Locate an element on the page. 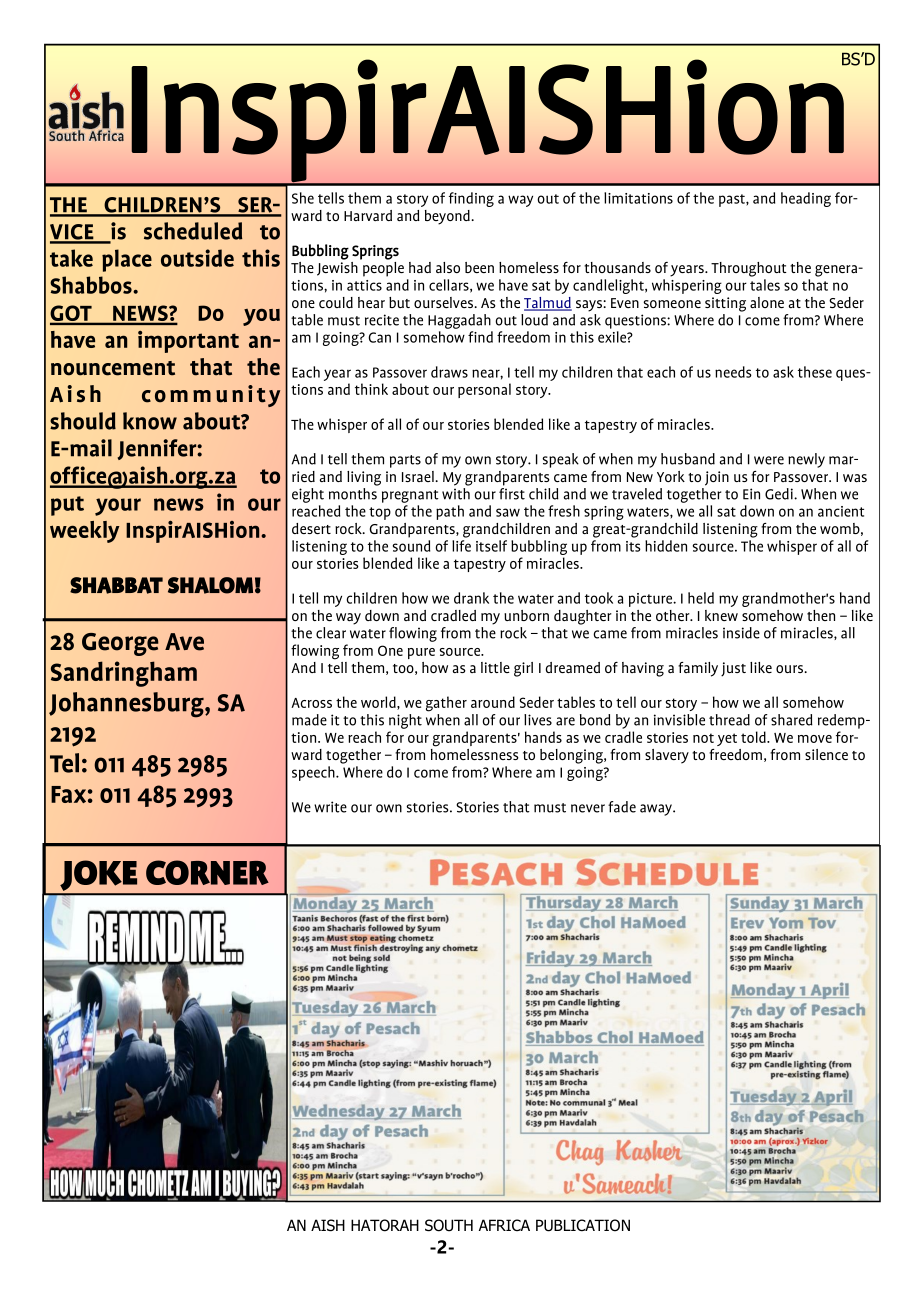 Image resolution: width=924 pixels, height=1308 pixels. never is located at coordinates (588, 808).
